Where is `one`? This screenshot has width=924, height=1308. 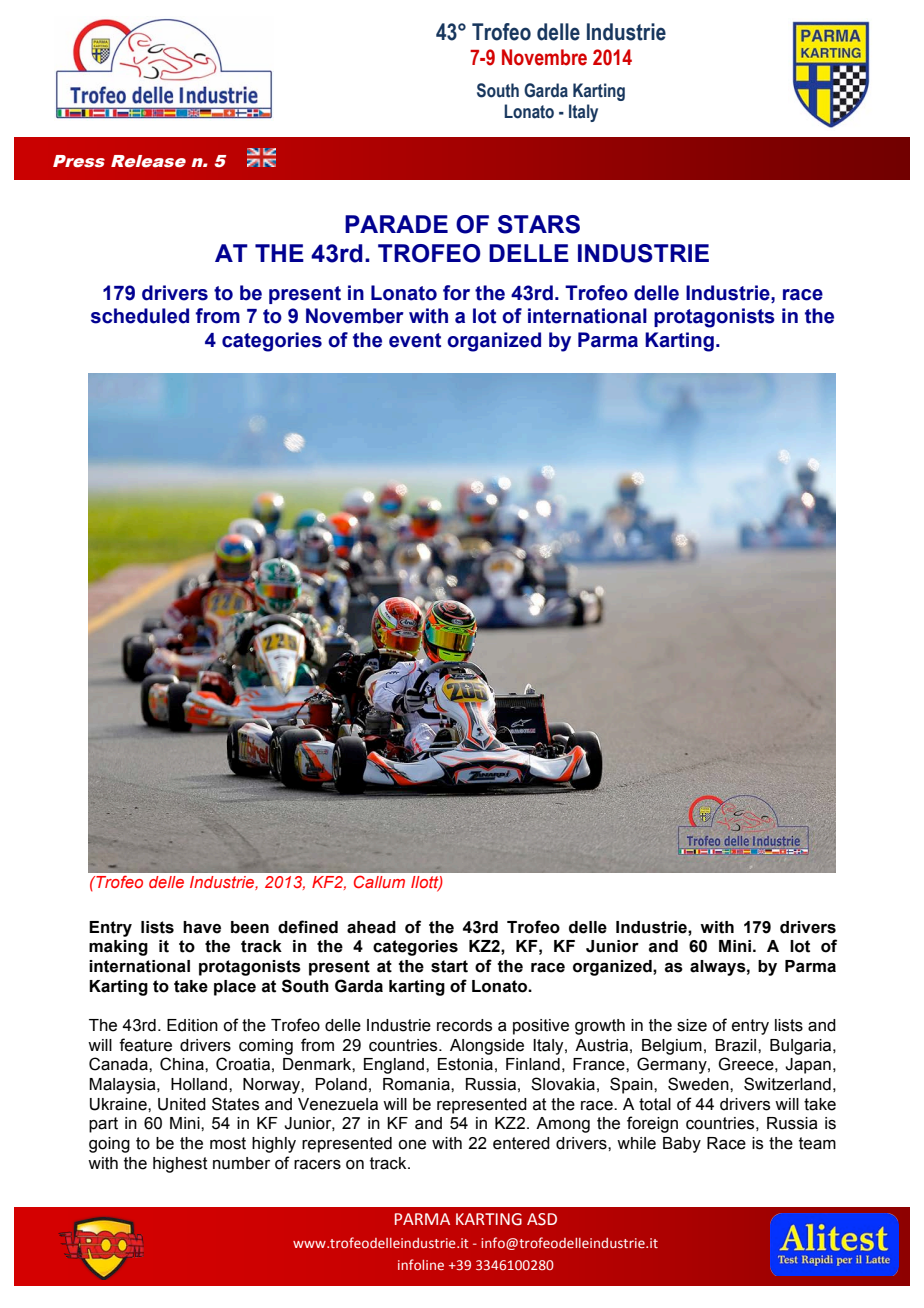
one is located at coordinates (412, 1145).
